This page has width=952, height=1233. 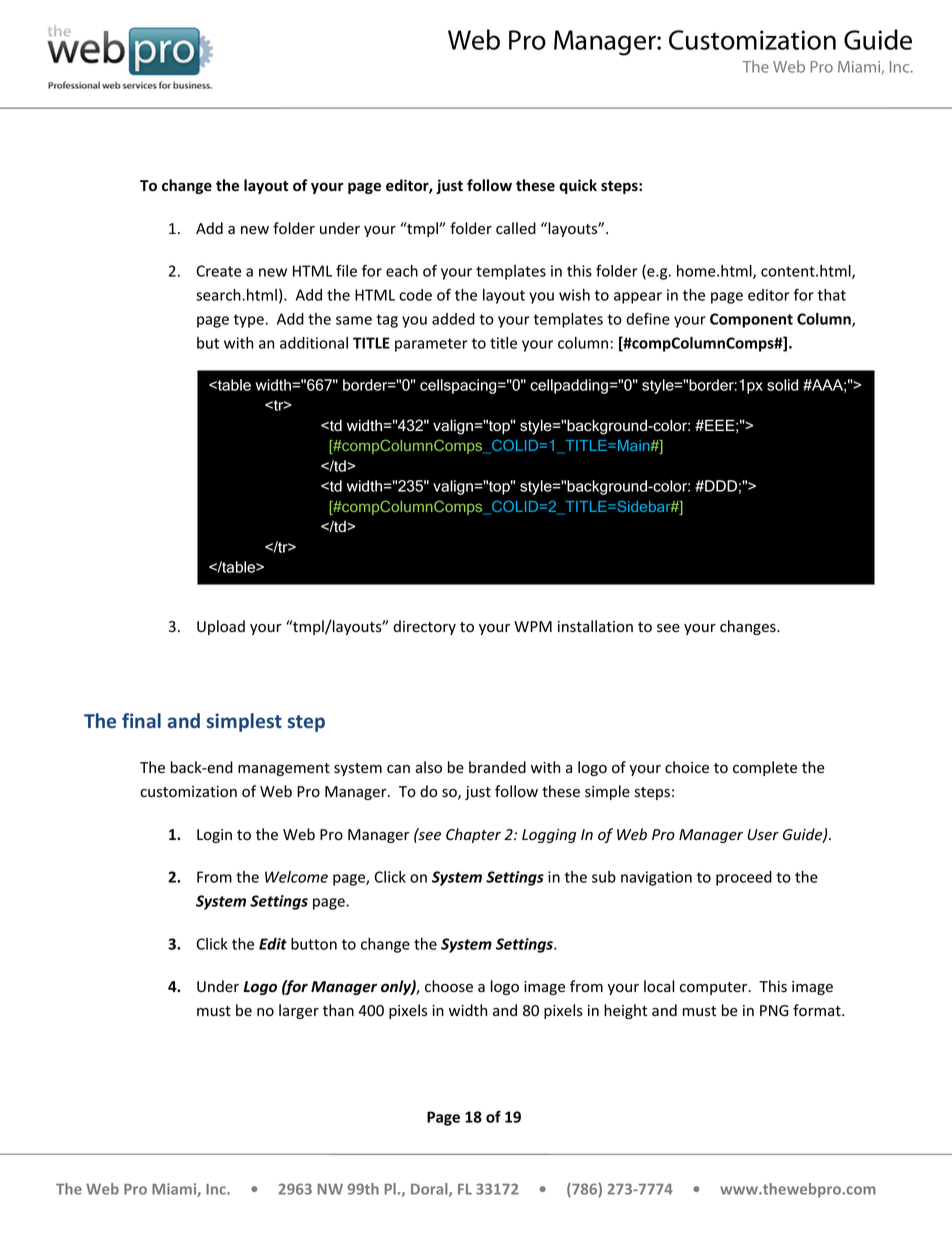 I want to click on computer, so click(x=715, y=988).
